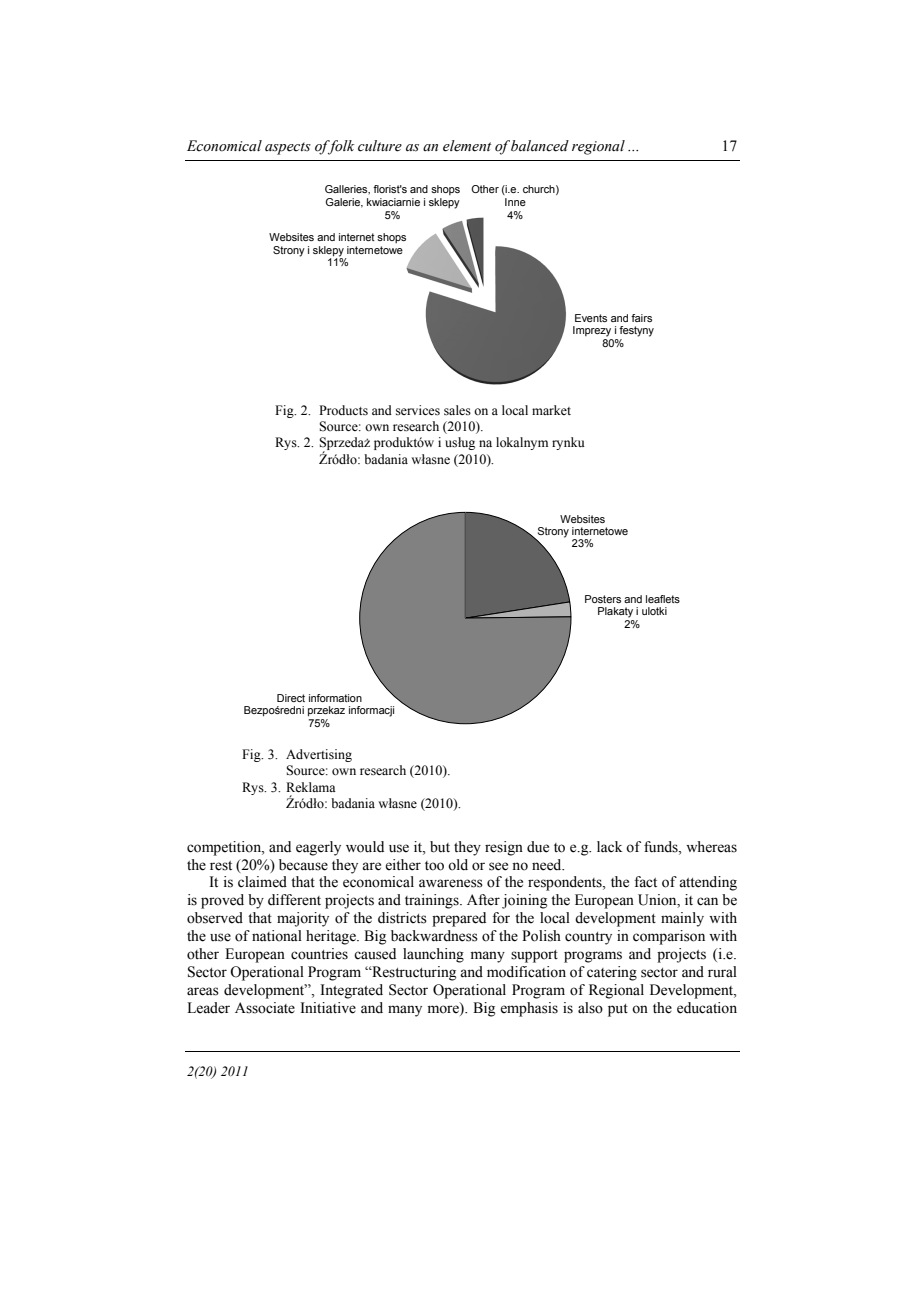 The image size is (924, 1308). Describe the element at coordinates (440, 847) in the image. I see `but` at that location.
